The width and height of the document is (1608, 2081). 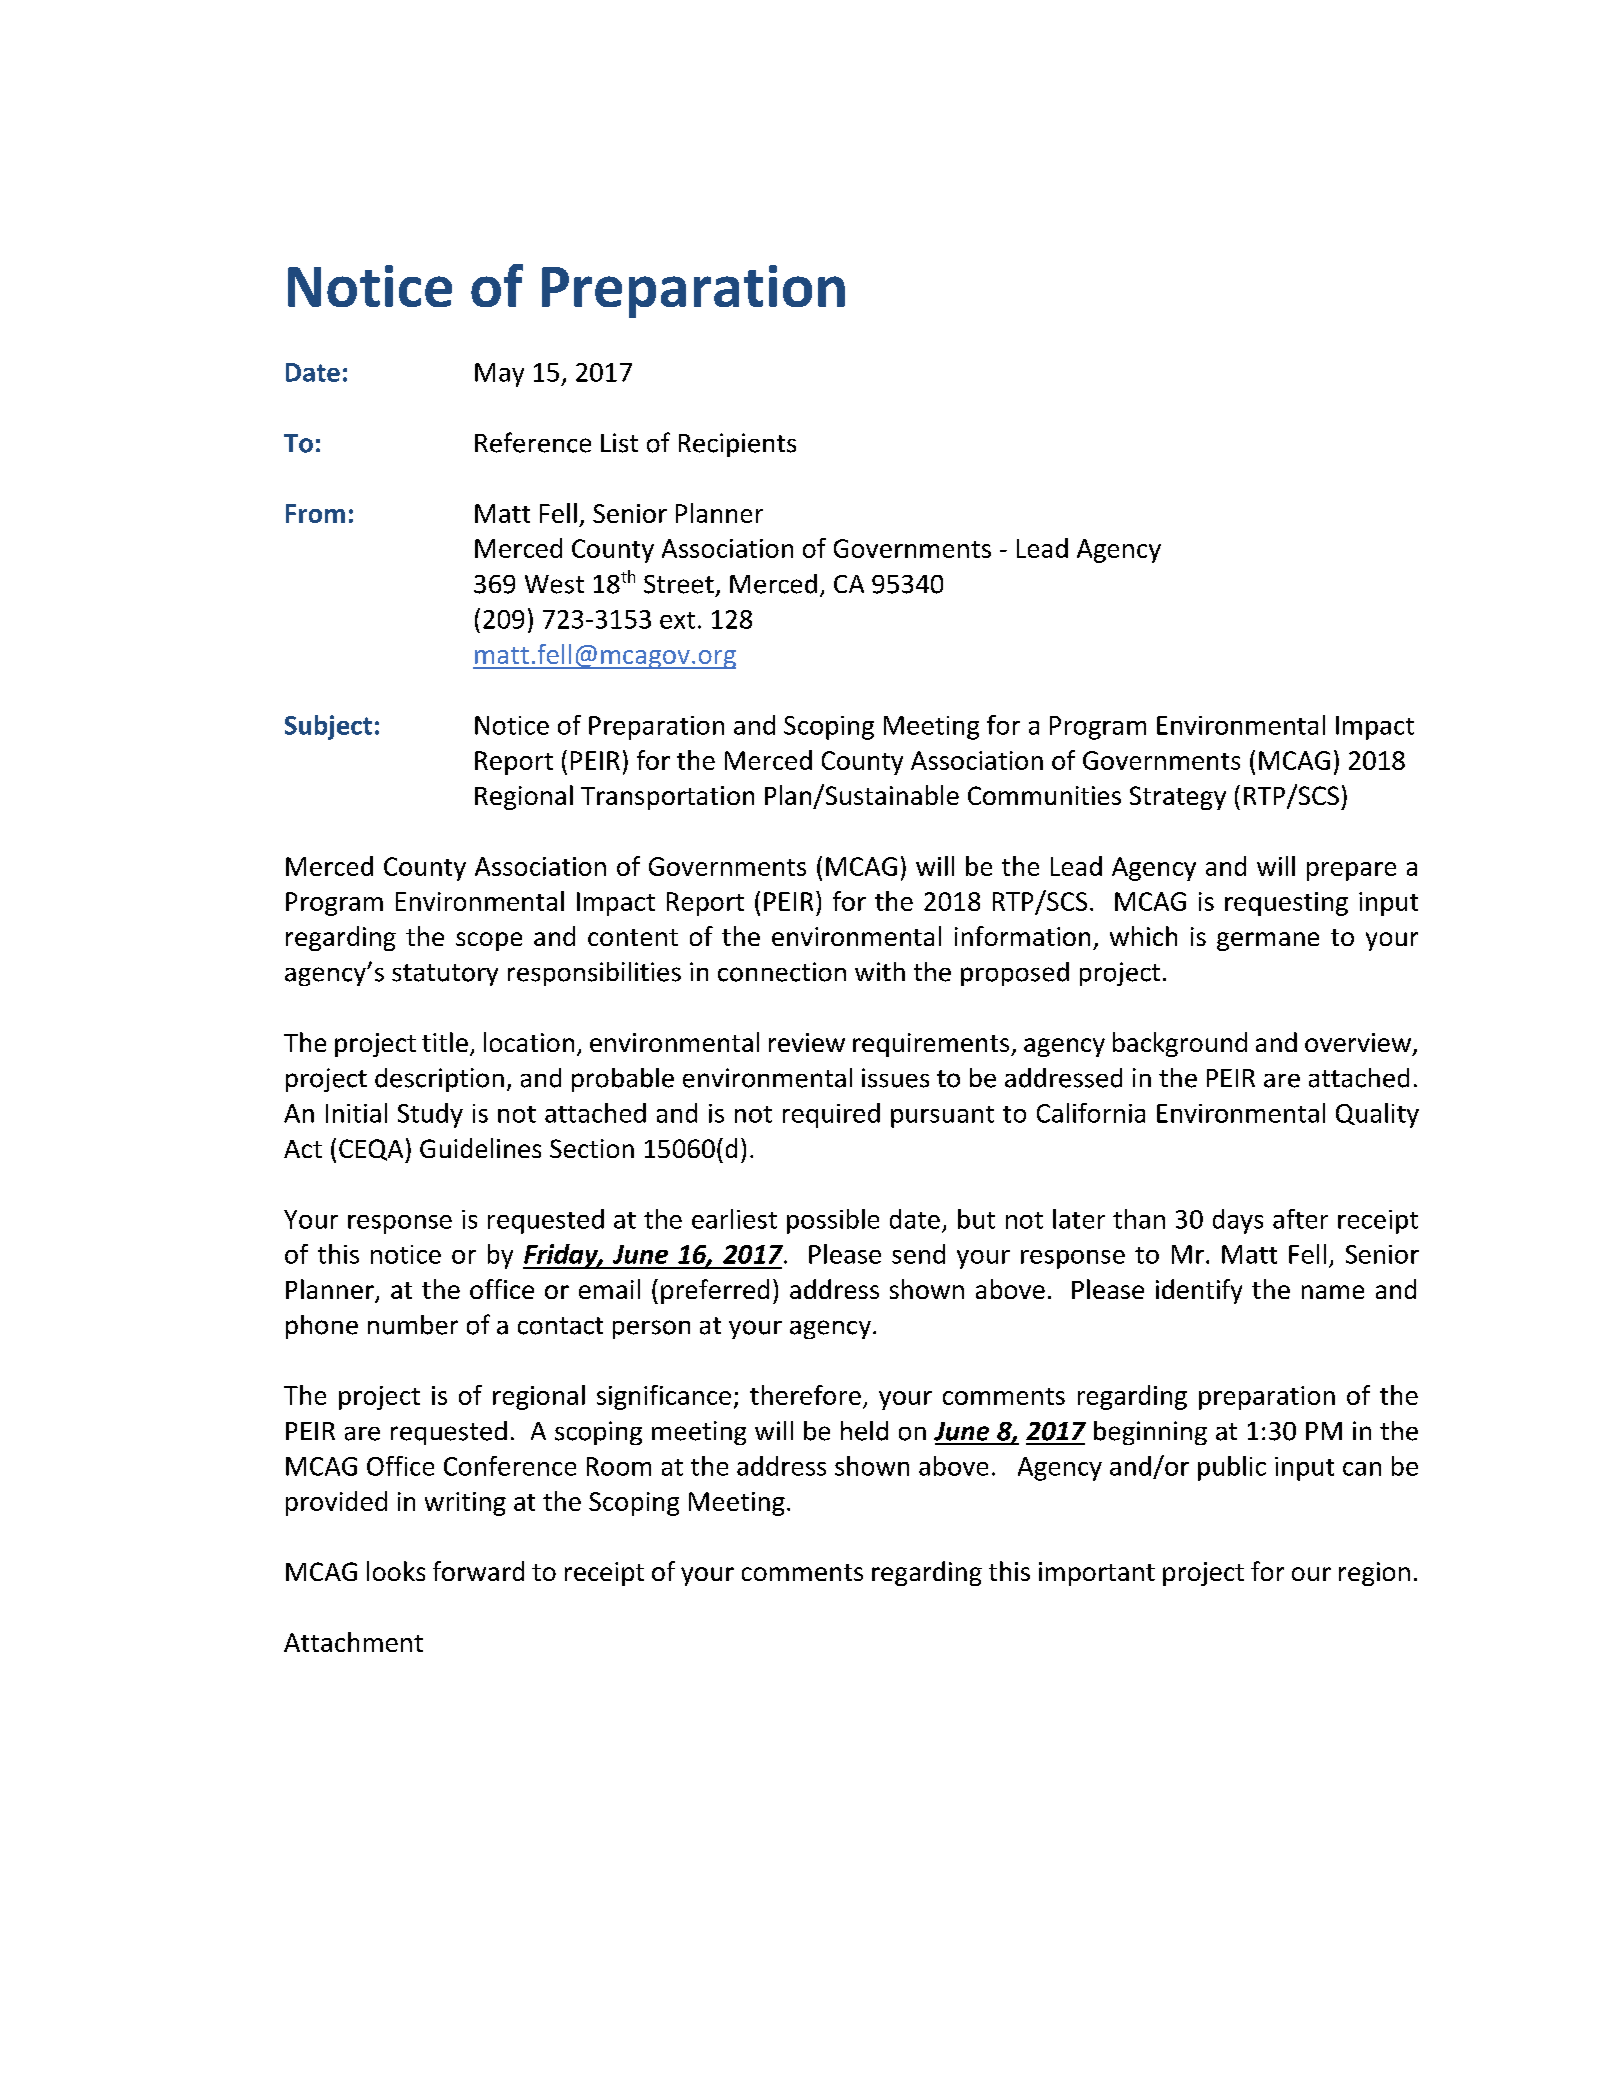 I want to click on May, so click(x=499, y=375).
